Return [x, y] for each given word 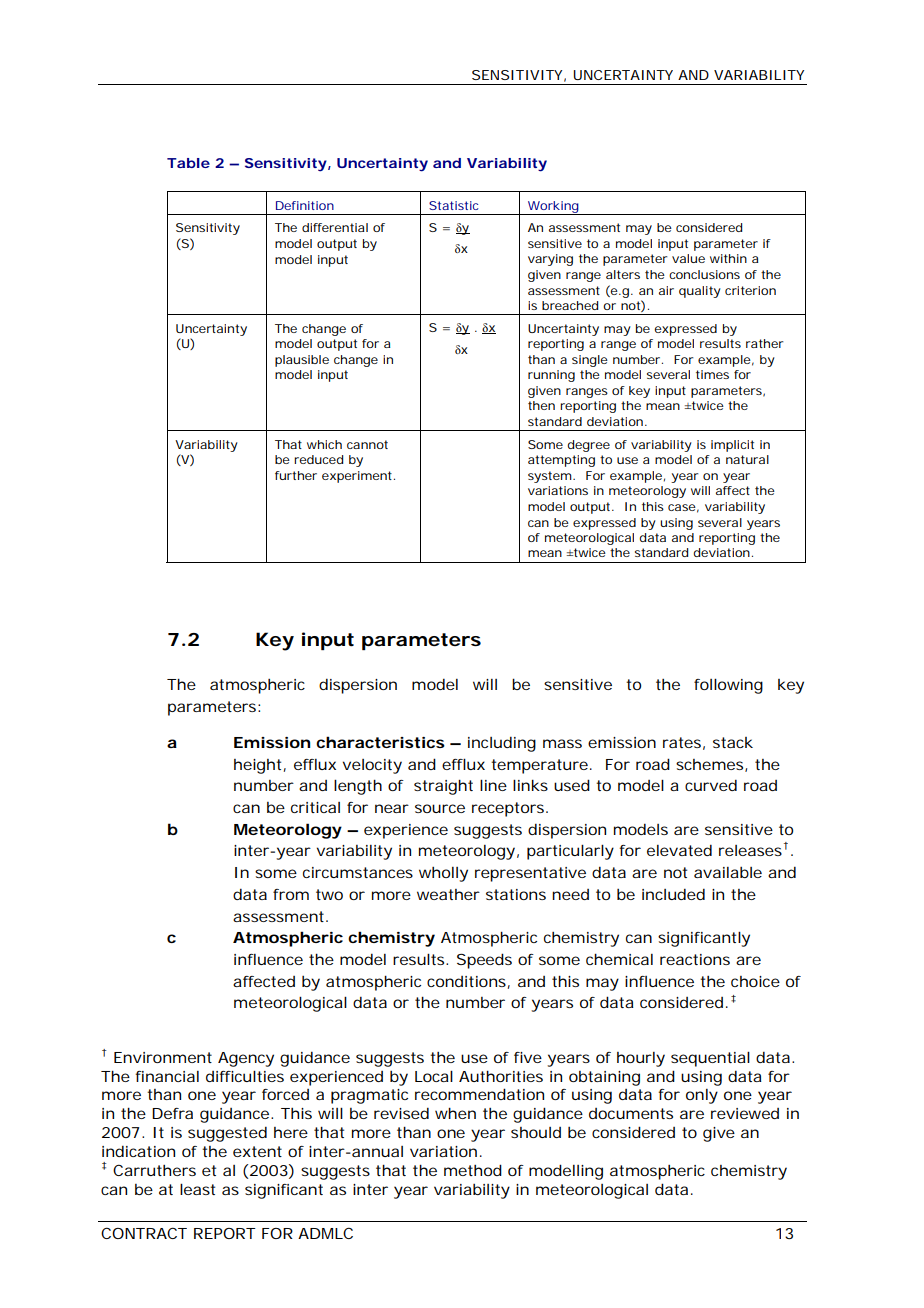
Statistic [453, 205]
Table [188, 163]
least [197, 1189]
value [688, 258]
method [473, 1170]
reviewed [745, 1113]
